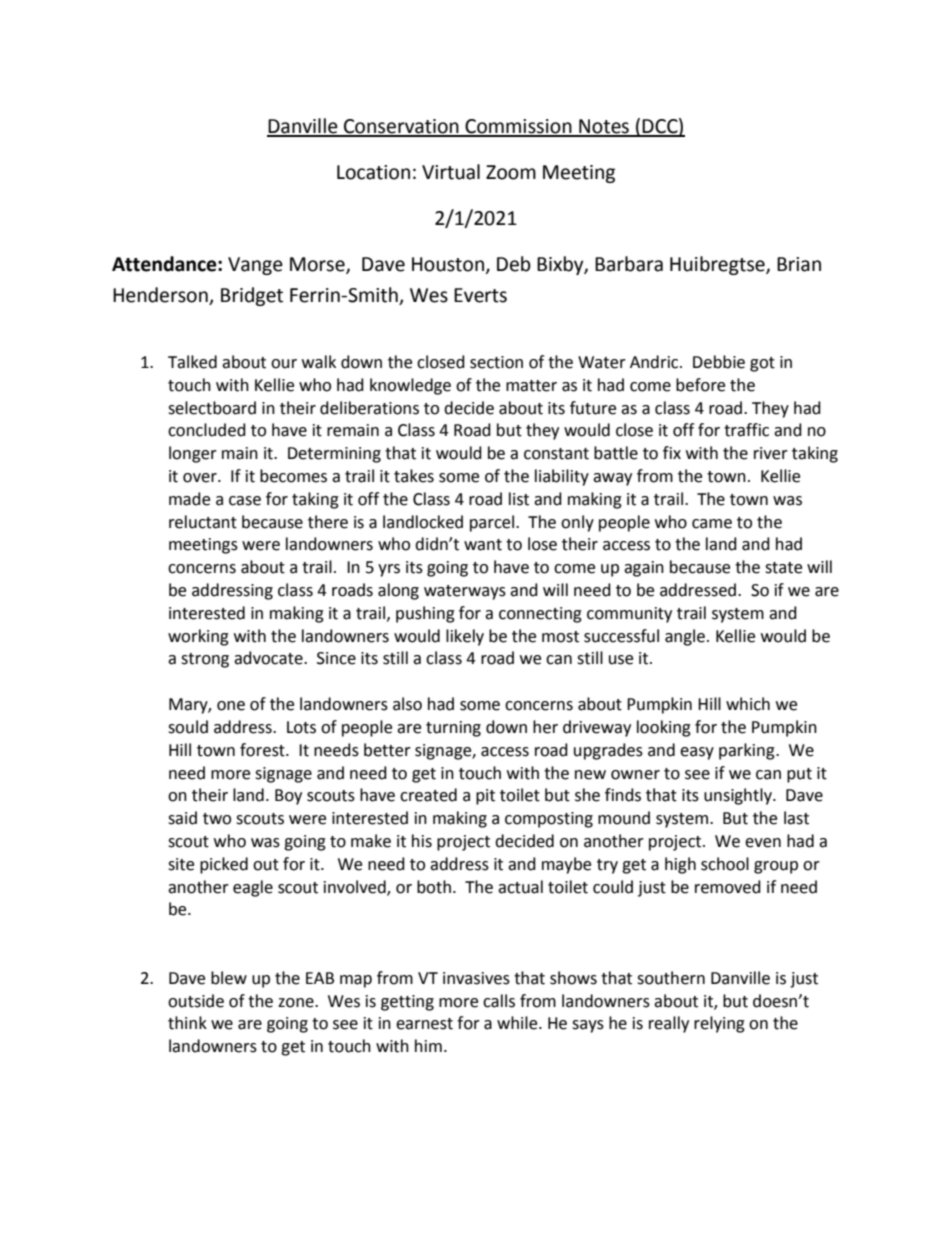 Image resolution: width=952 pixels, height=1233 pixels. Describe the element at coordinates (453, 729) in the screenshot. I see `turning` at that location.
